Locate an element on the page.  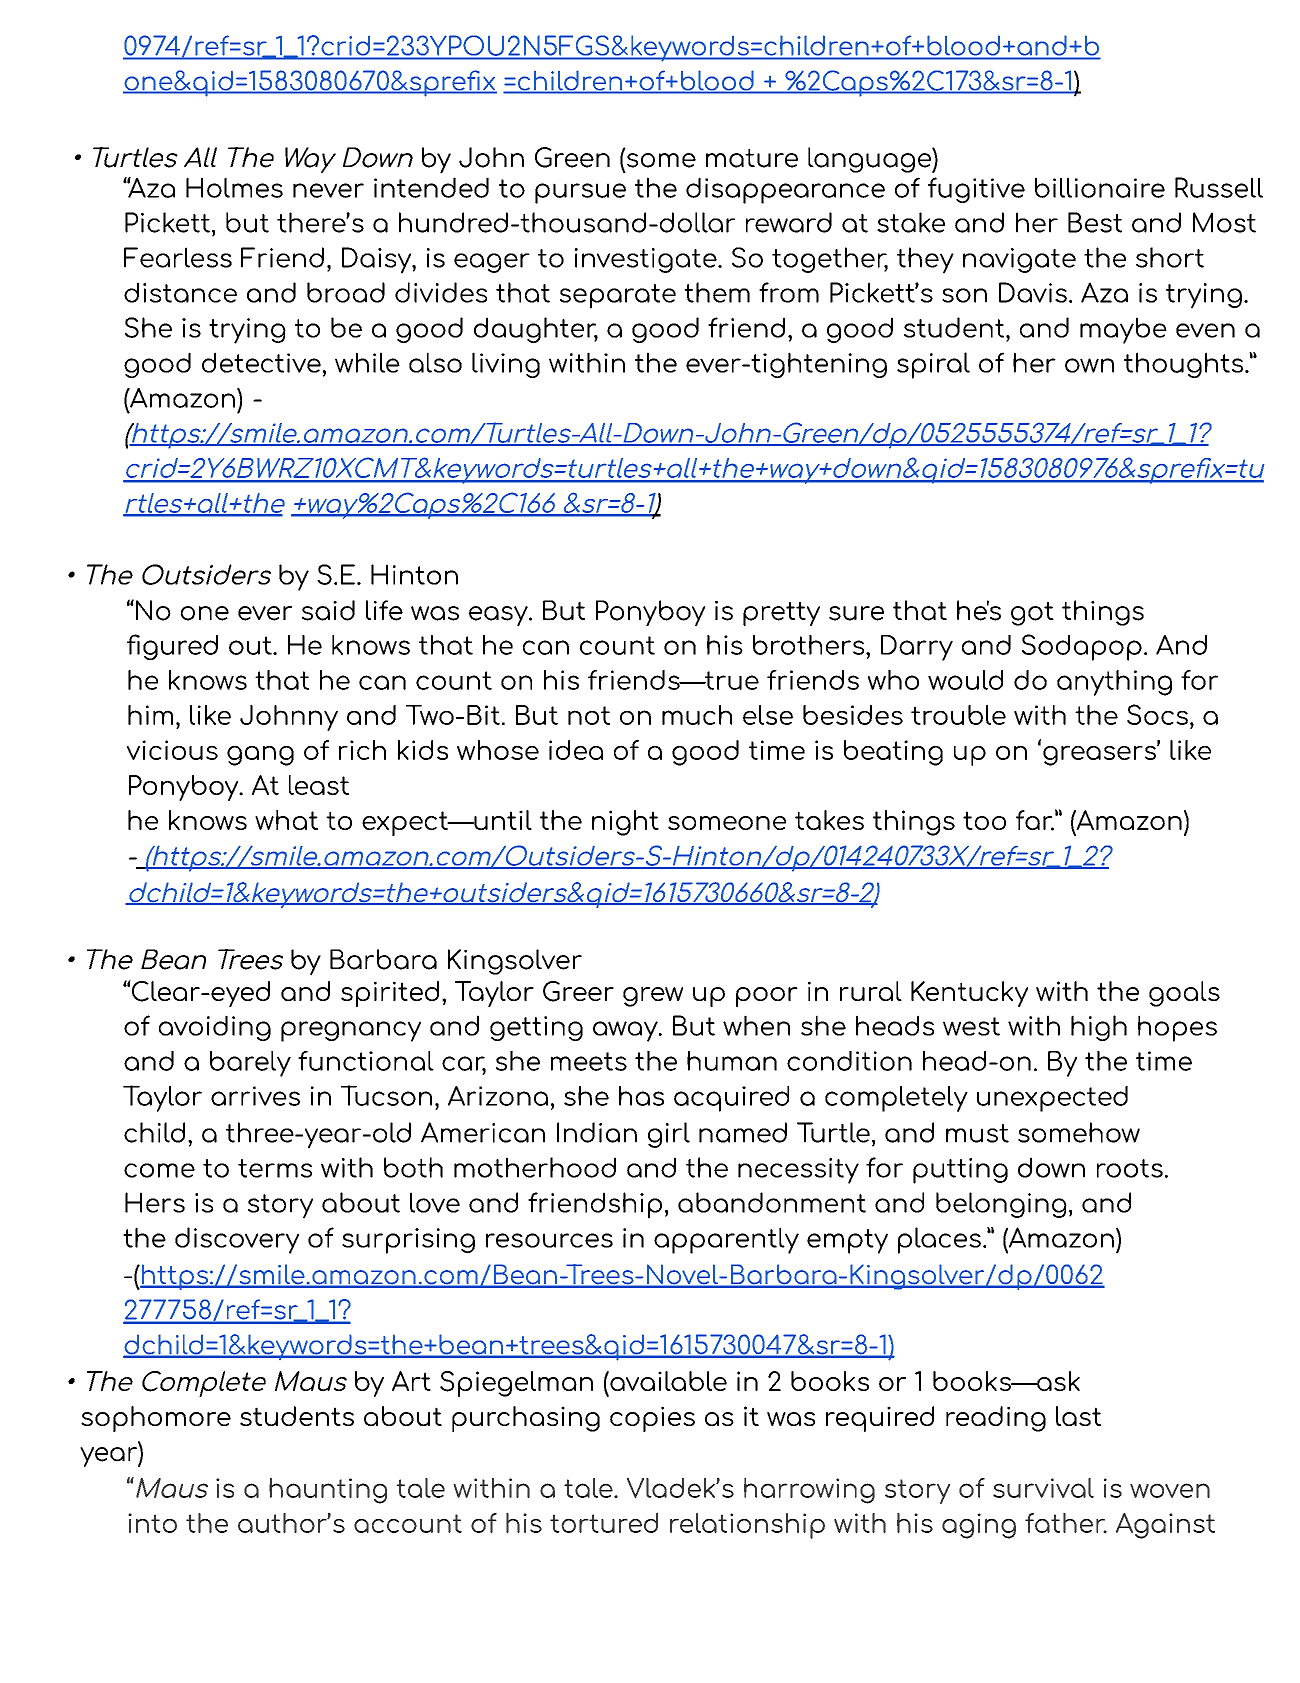
night is located at coordinates (625, 823).
